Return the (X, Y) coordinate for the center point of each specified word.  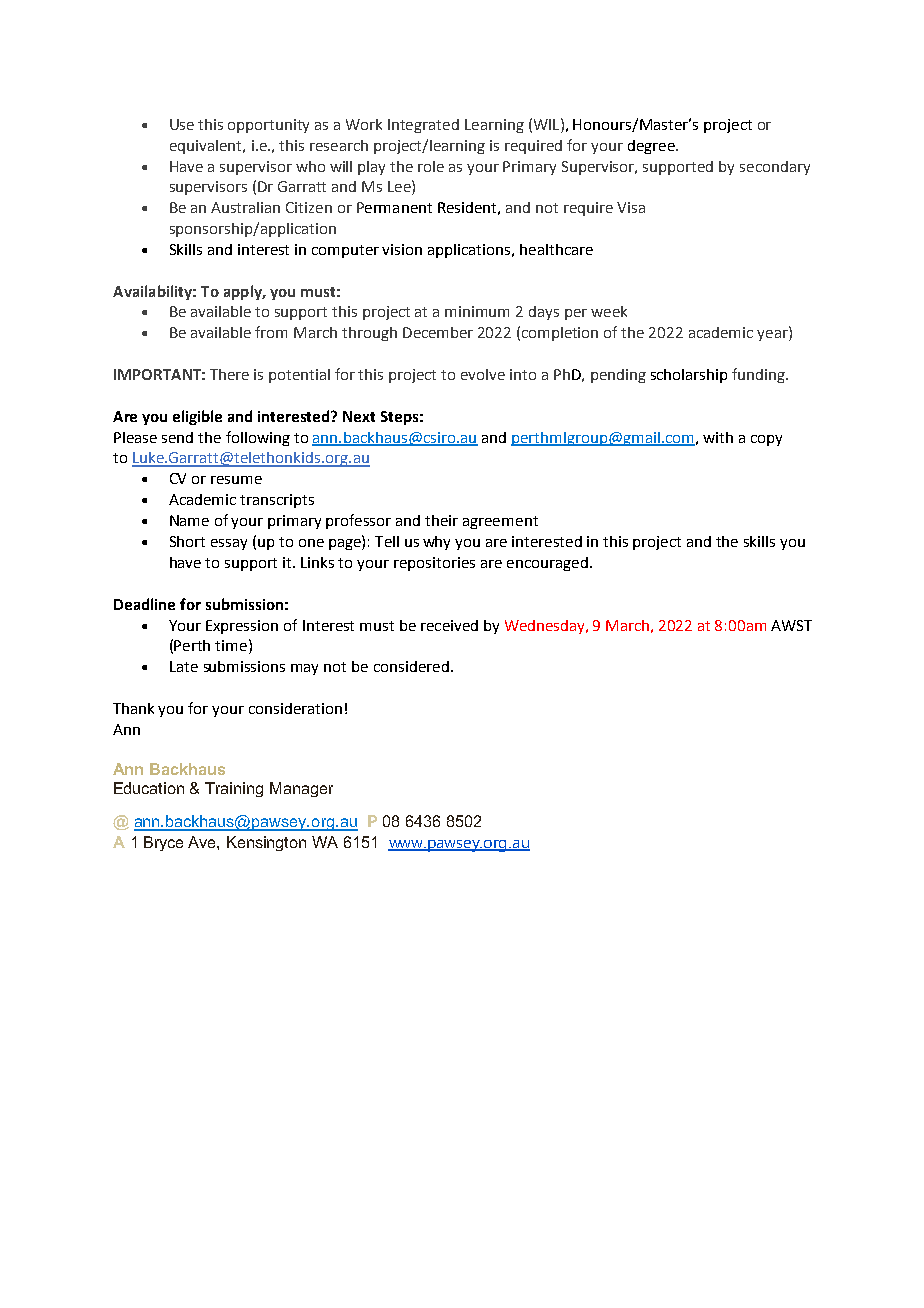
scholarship (689, 376)
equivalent (207, 147)
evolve (483, 374)
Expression (242, 627)
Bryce (163, 843)
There (229, 374)
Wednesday (546, 627)
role (431, 166)
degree (652, 147)
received (449, 625)
